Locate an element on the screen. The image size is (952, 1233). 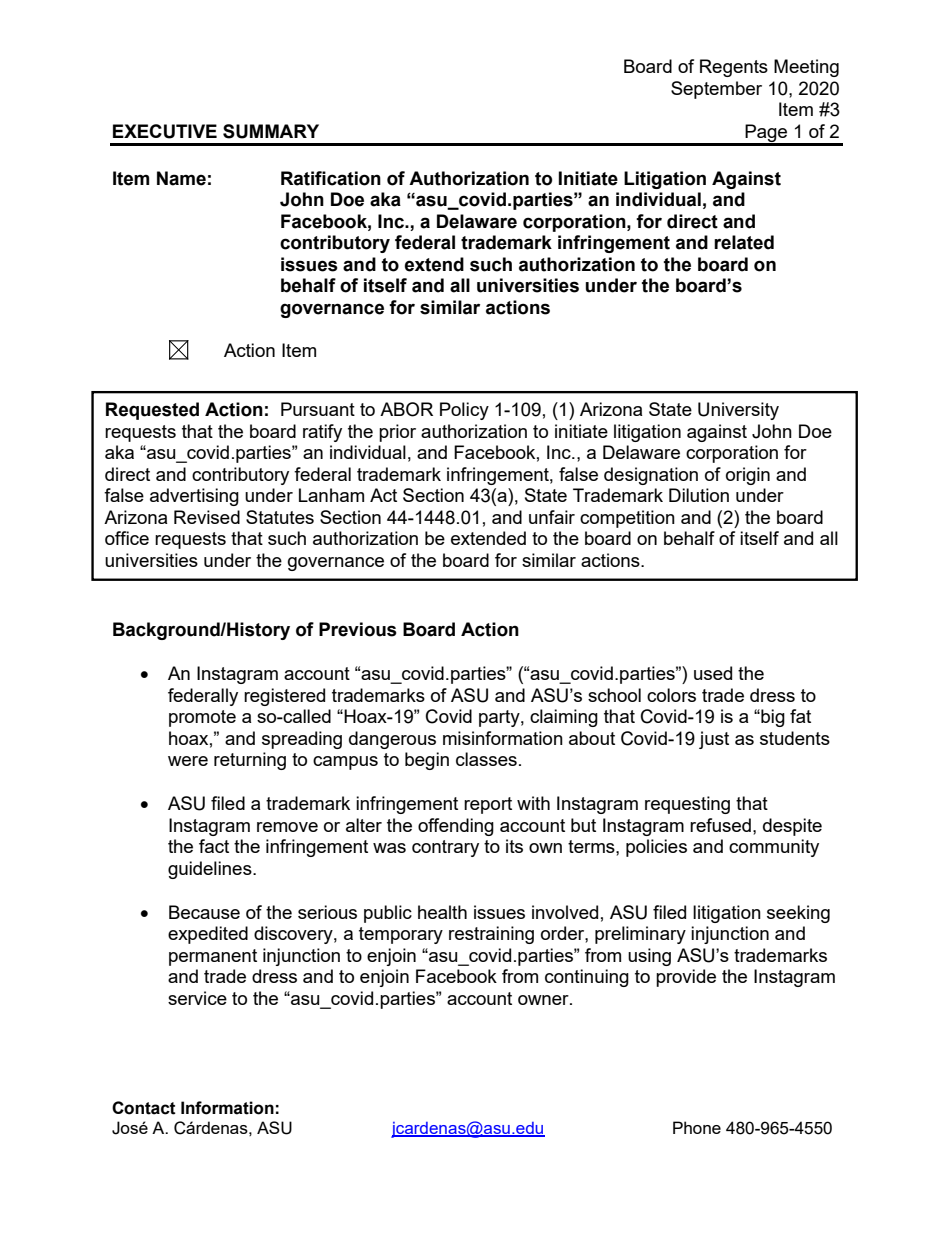
fact is located at coordinates (214, 846).
